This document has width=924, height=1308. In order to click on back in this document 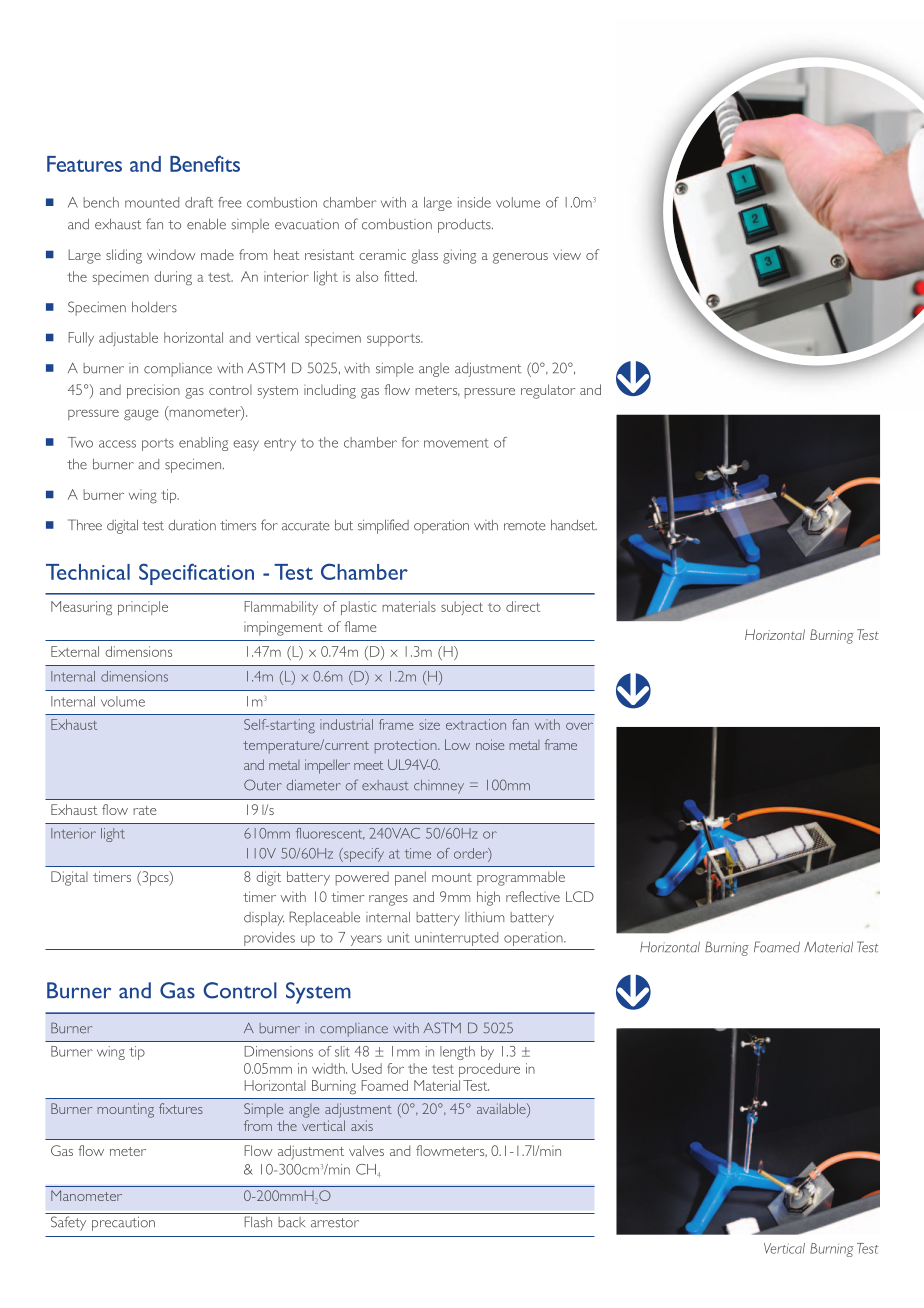, I will do `click(291, 1222)`.
